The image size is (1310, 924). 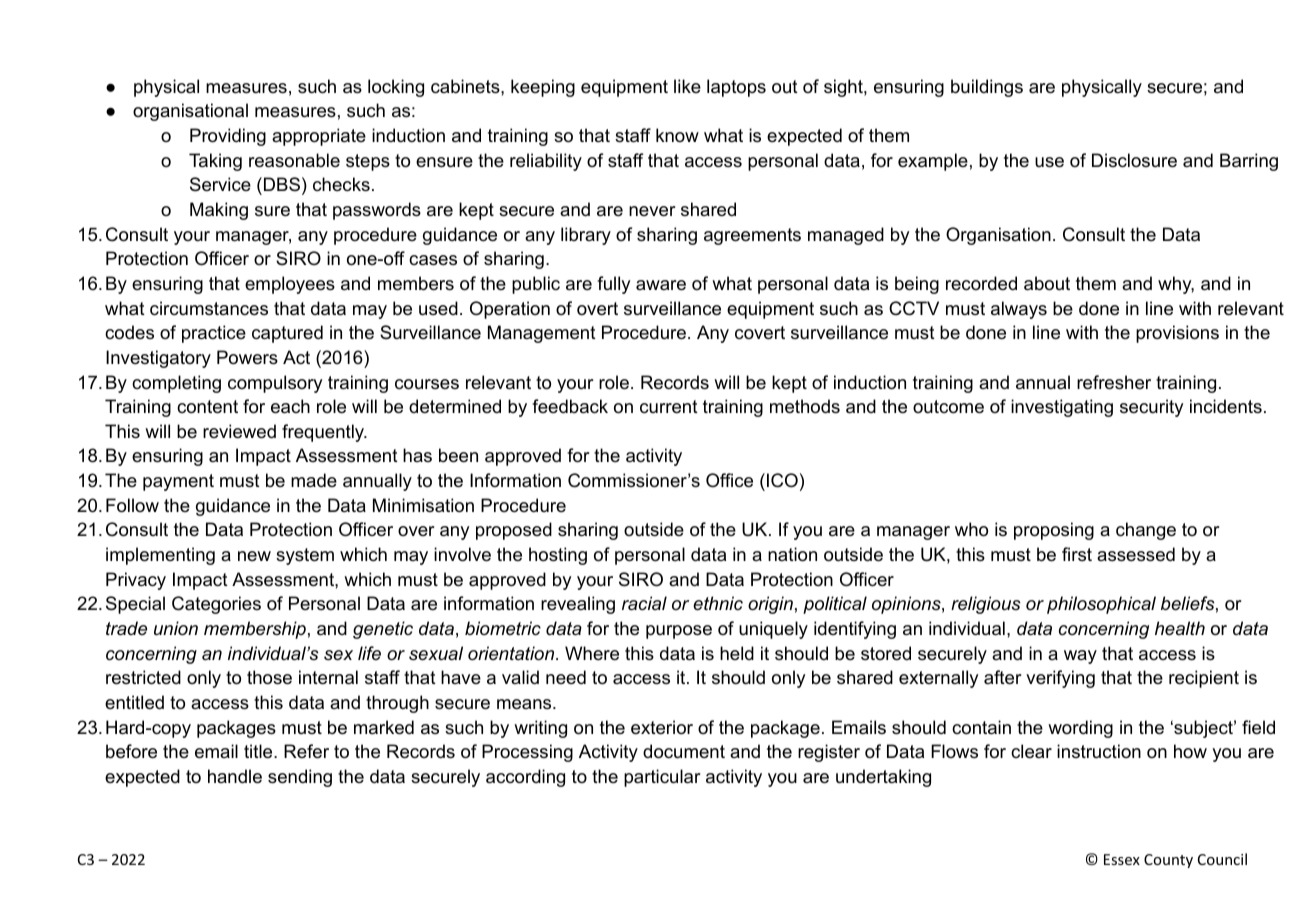 I want to click on particular, so click(x=662, y=778).
